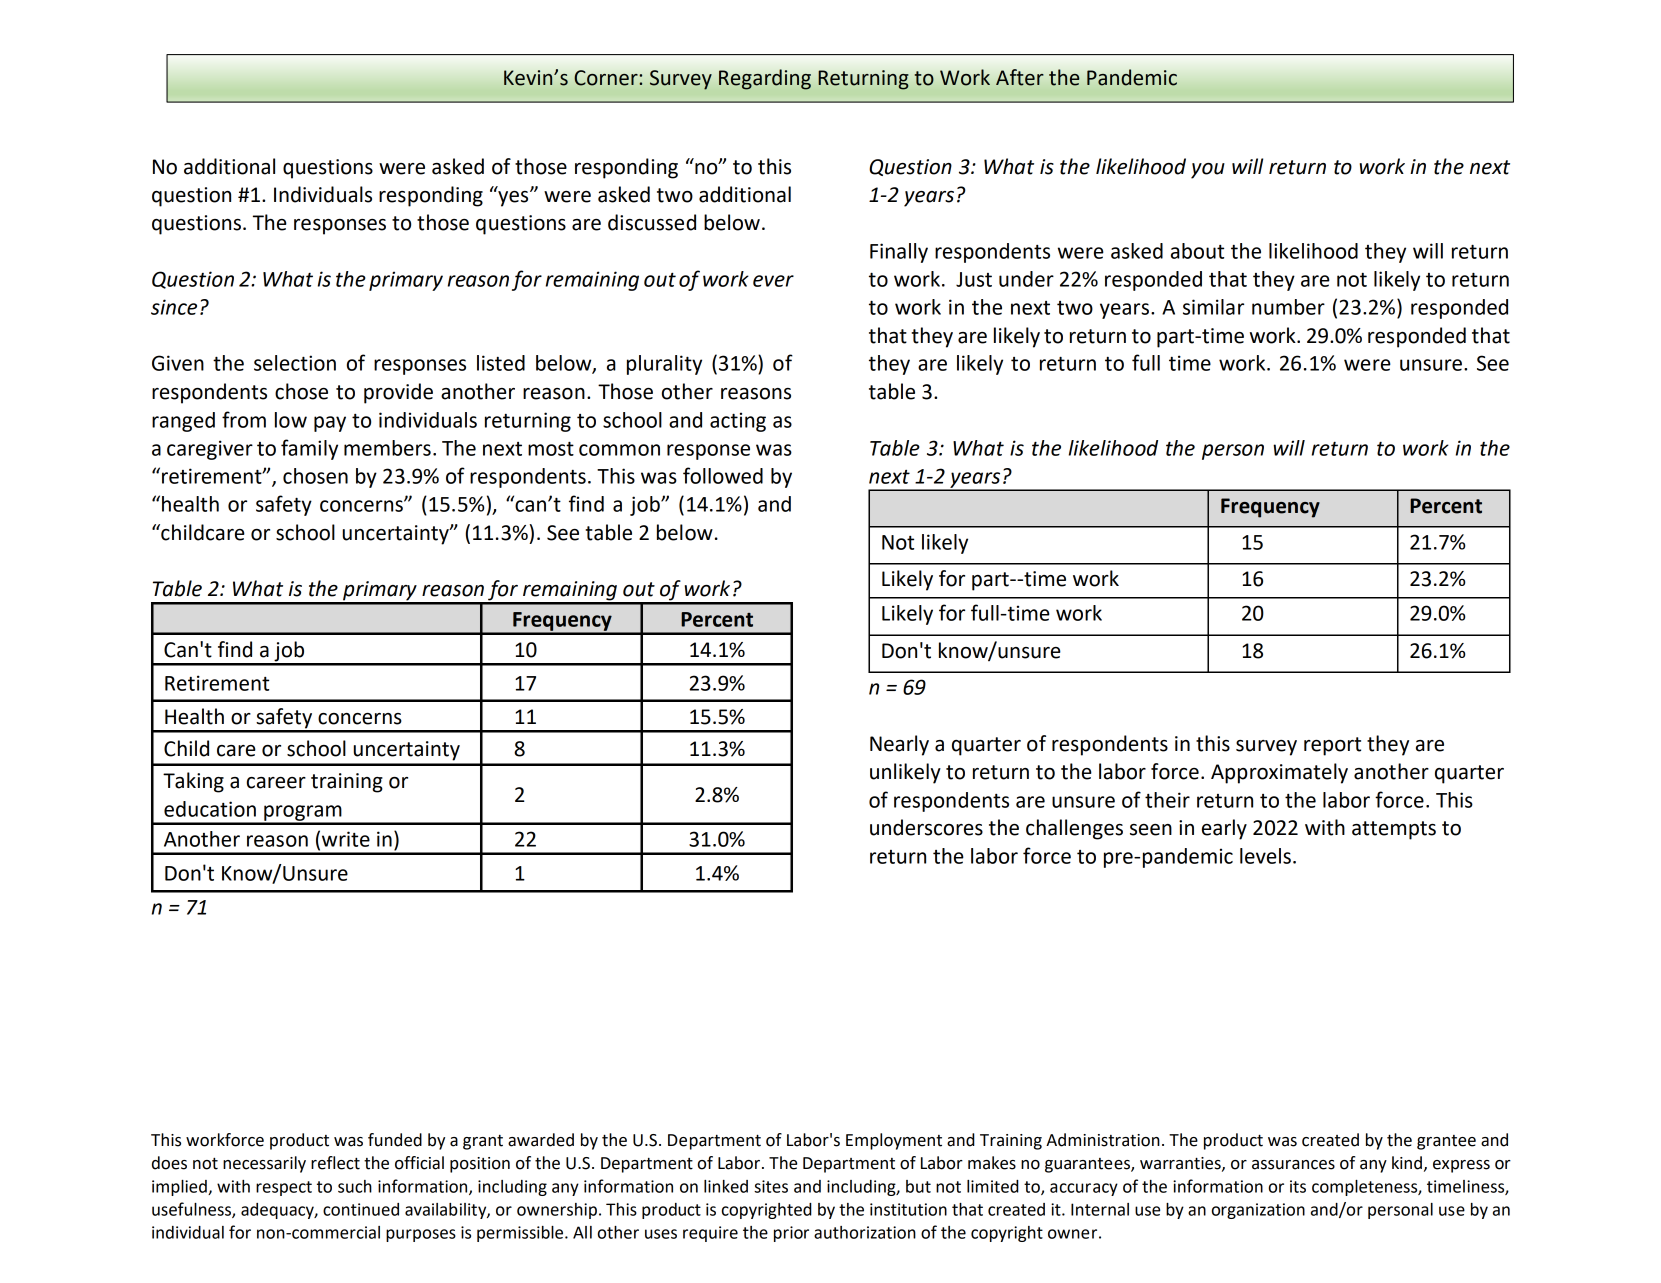 This screenshot has width=1661, height=1283. I want to click on you, so click(1208, 171).
